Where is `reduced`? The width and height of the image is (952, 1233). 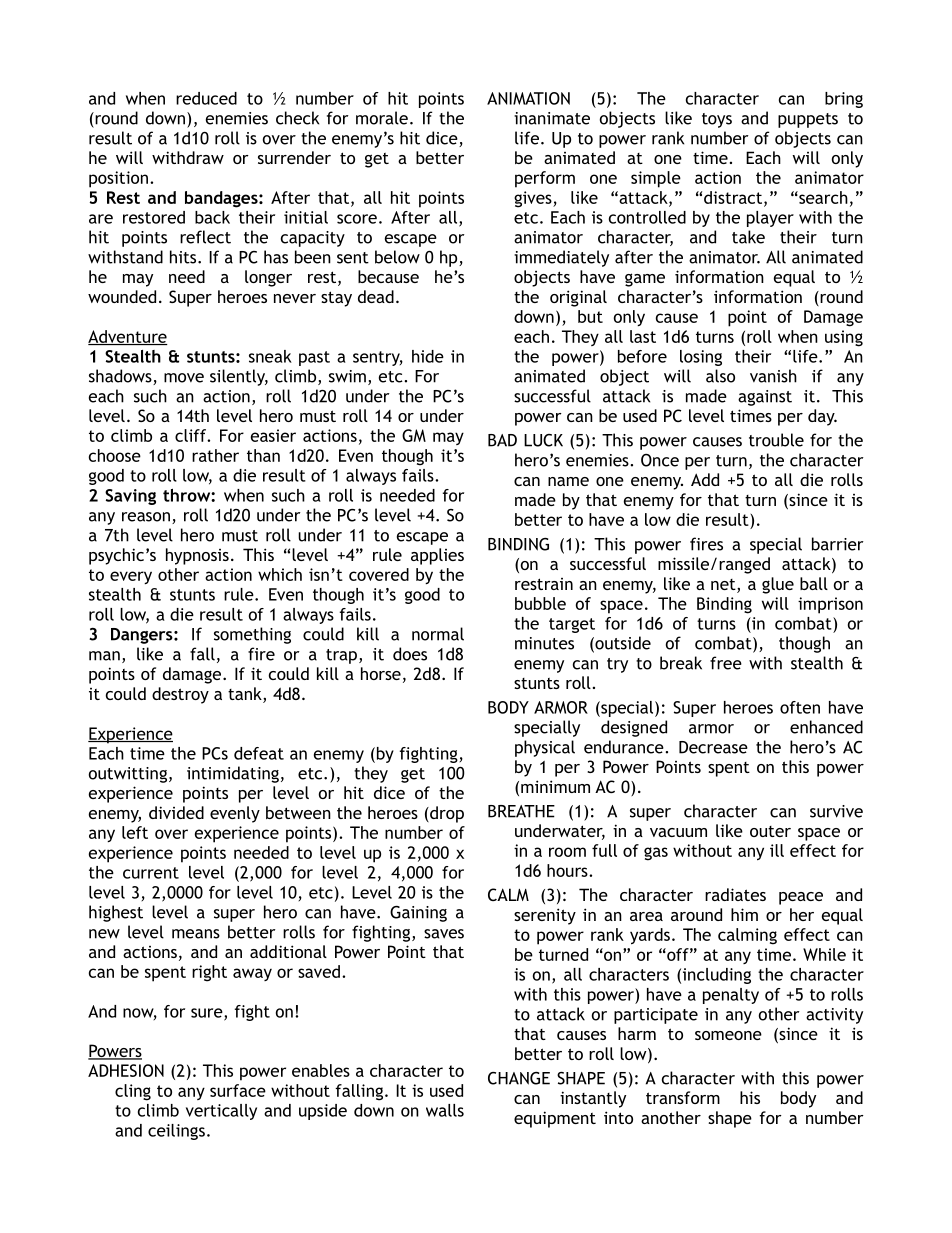
reduced is located at coordinates (206, 98).
